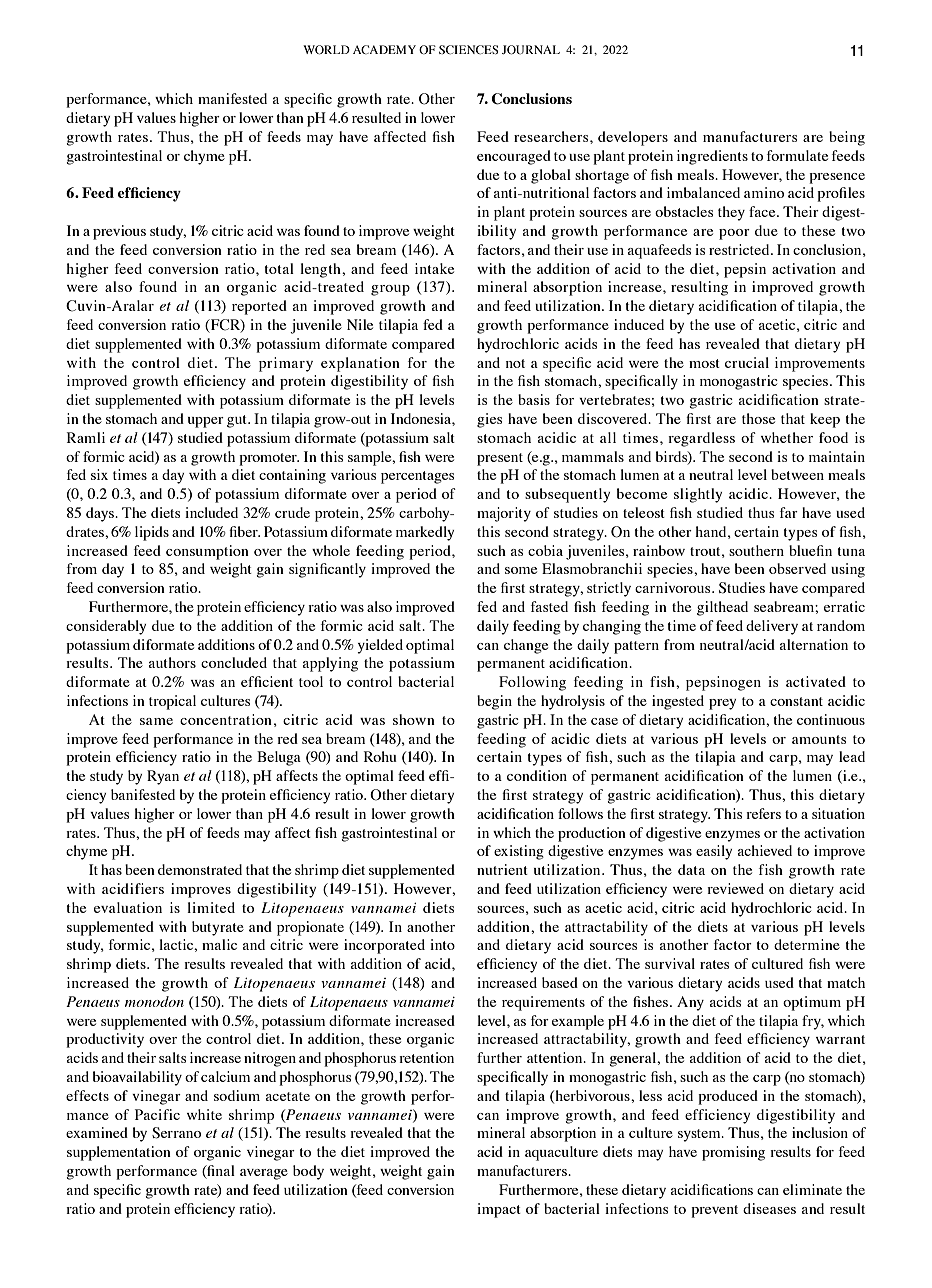 The image size is (932, 1288). I want to click on authors, so click(172, 662).
